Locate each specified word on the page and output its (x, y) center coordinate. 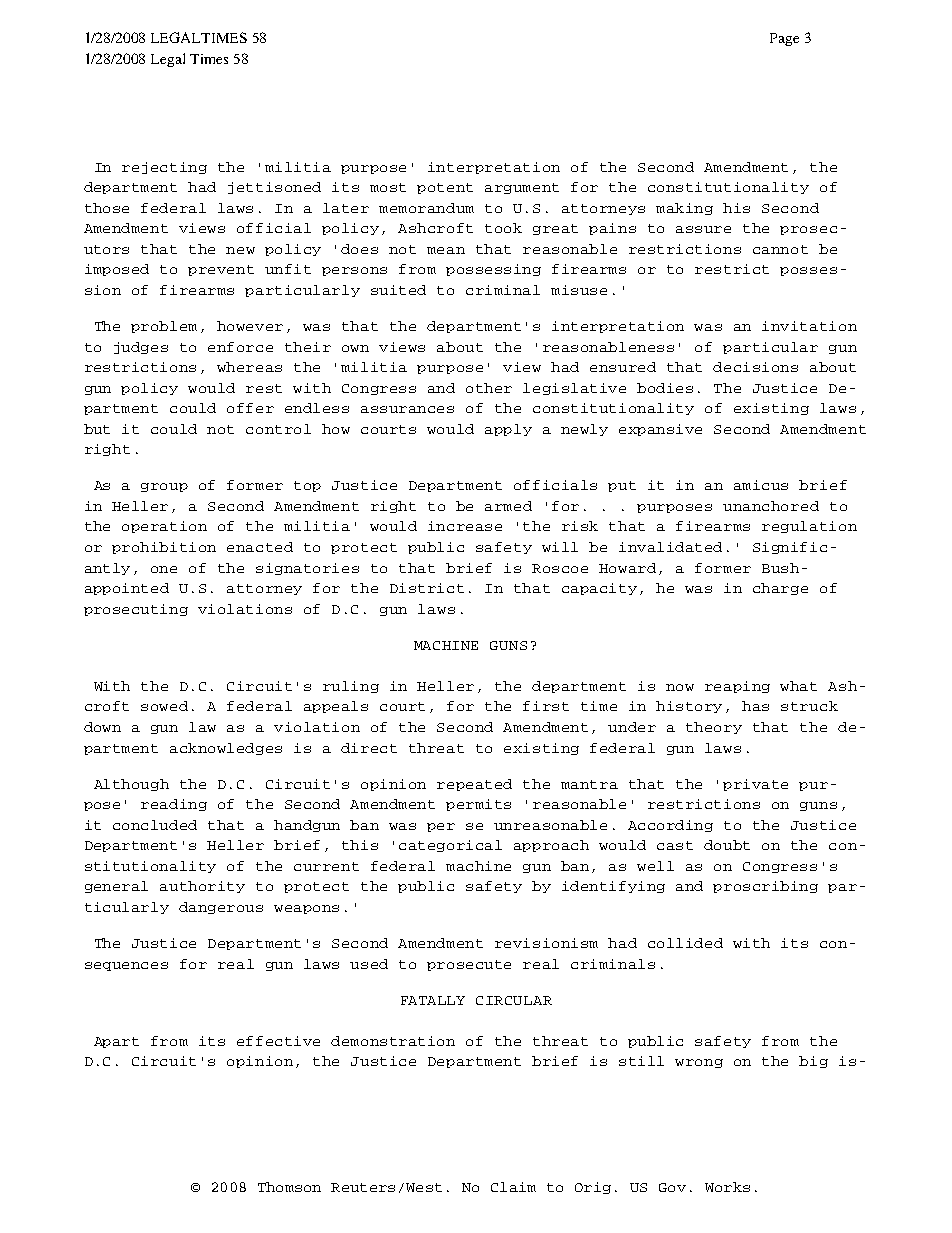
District (427, 588)
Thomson (289, 1187)
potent (445, 188)
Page (784, 39)
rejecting (164, 168)
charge (780, 589)
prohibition (164, 548)
